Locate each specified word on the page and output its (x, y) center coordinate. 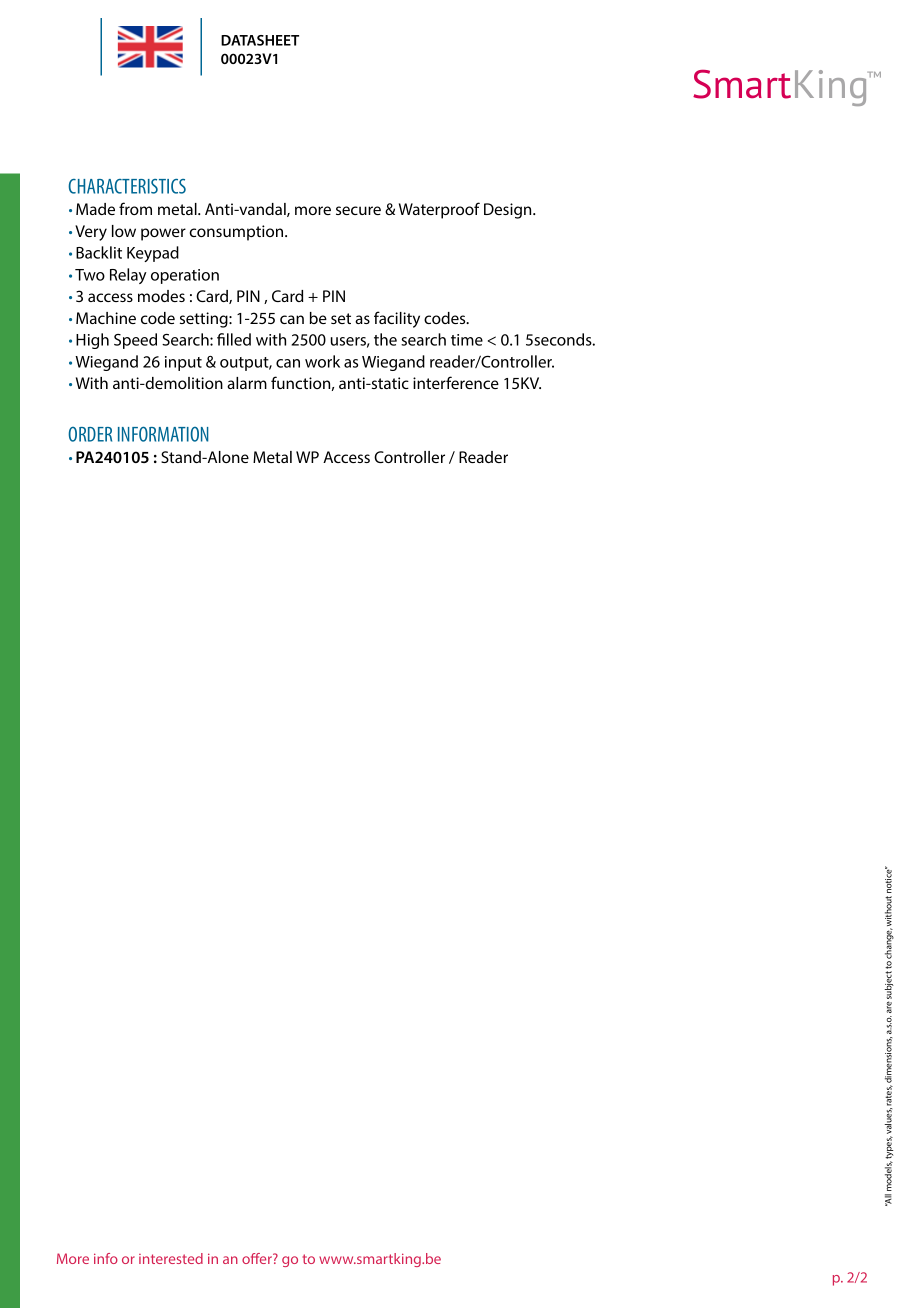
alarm (247, 383)
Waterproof (439, 210)
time (467, 340)
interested (171, 1258)
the (385, 339)
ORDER (90, 434)
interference (456, 382)
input (183, 363)
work (322, 361)
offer (258, 1258)
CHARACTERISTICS (127, 186)
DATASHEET (260, 40)
